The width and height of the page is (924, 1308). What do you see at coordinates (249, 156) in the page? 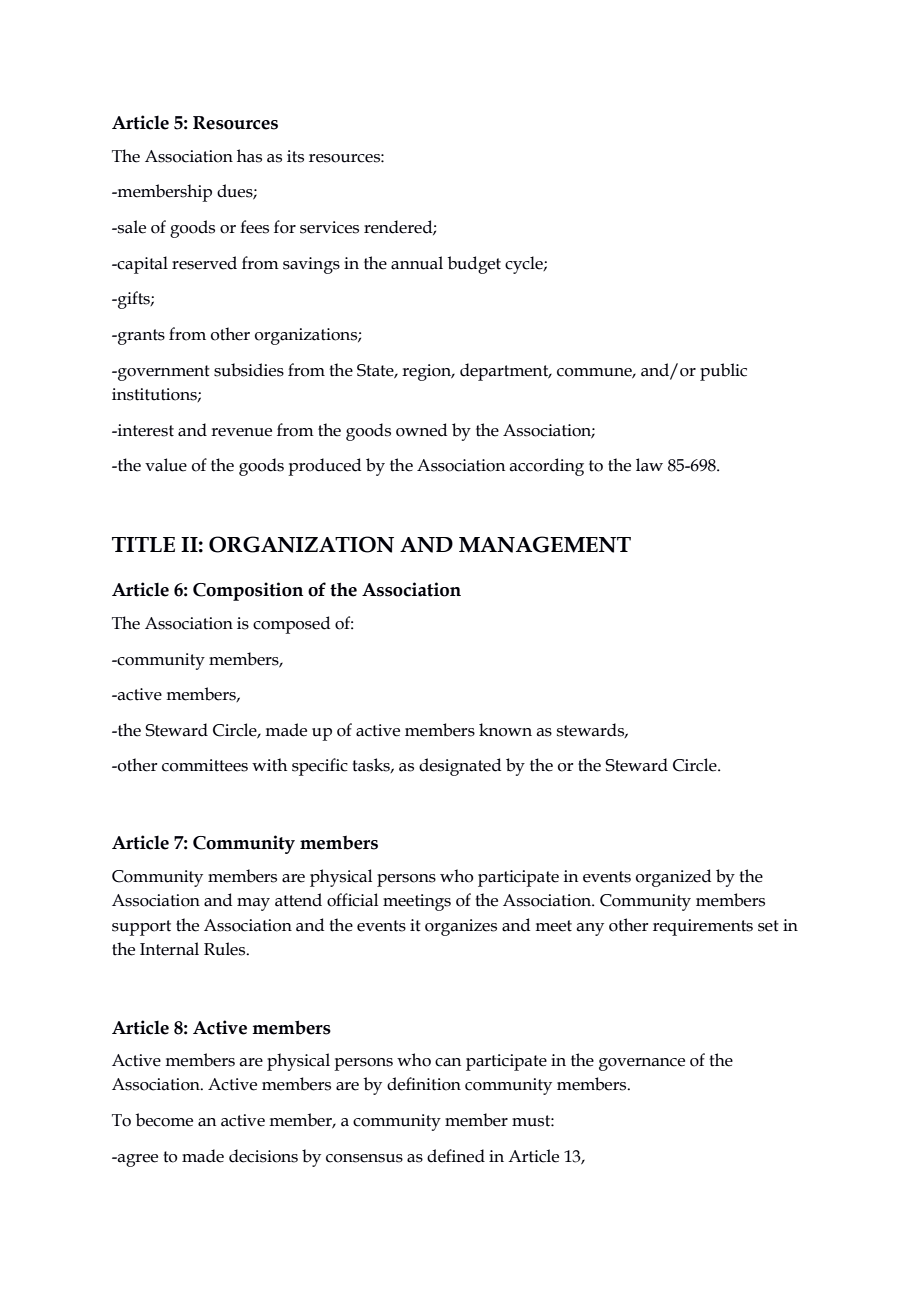
I see `has` at bounding box center [249, 156].
